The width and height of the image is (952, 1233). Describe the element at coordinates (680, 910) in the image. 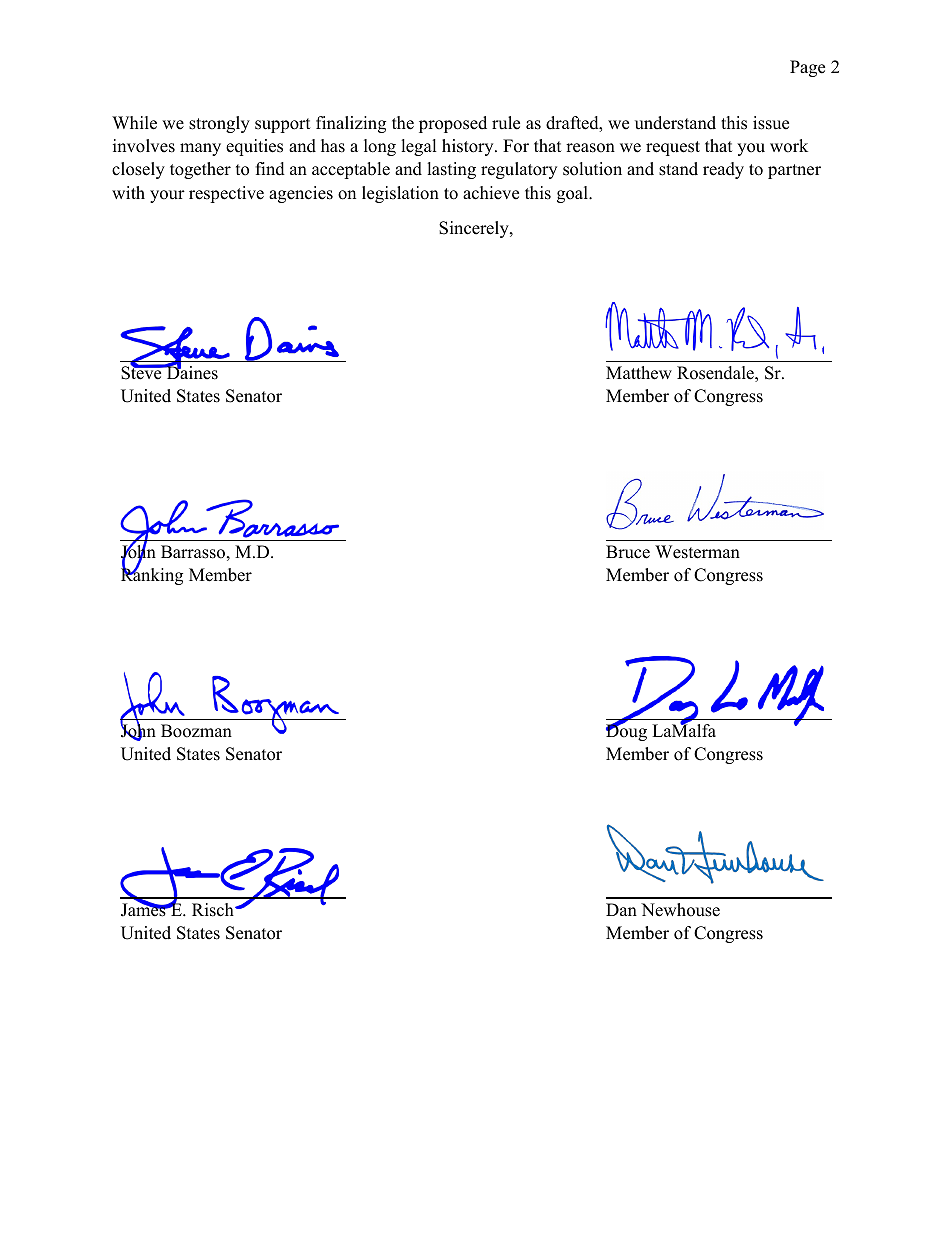

I see `Newhouse` at that location.
